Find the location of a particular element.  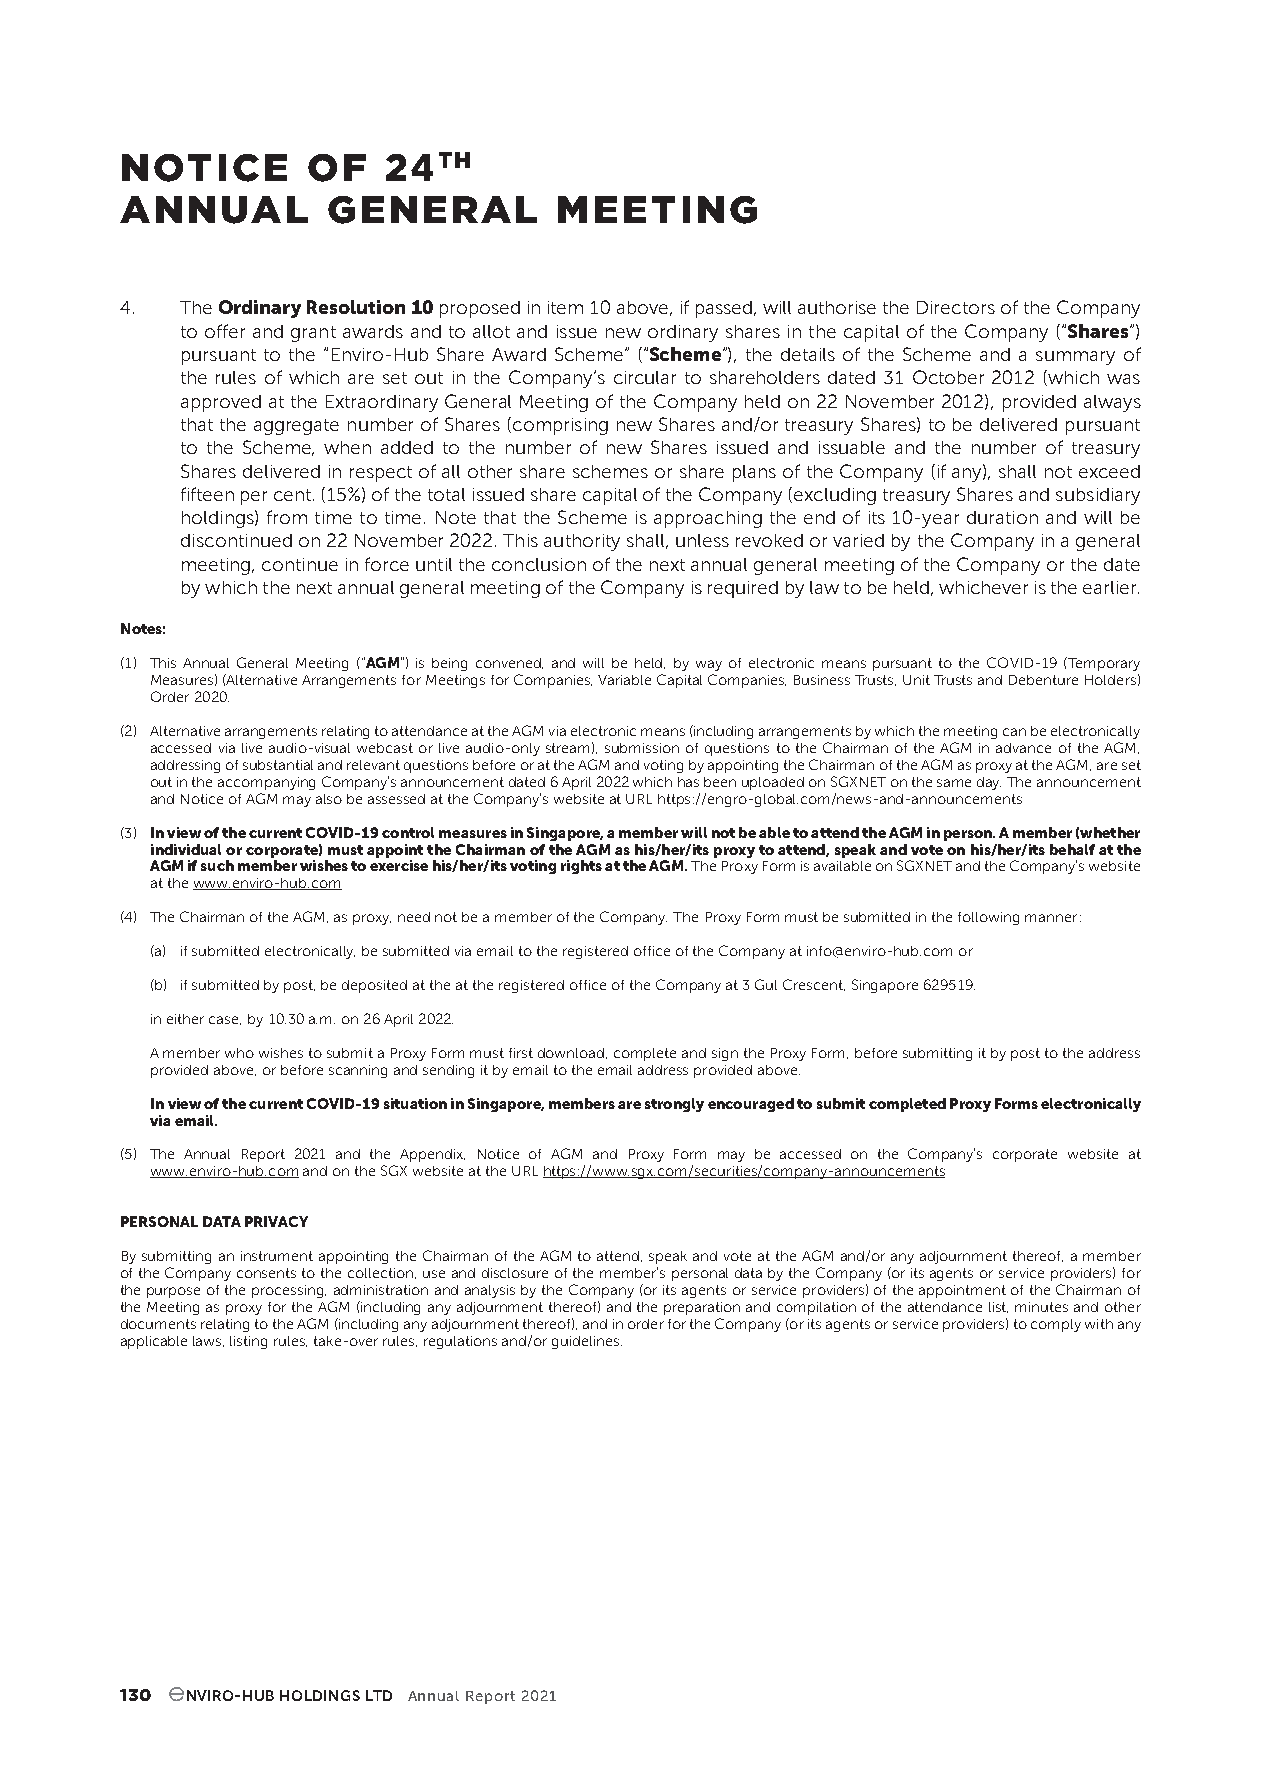

following is located at coordinates (988, 918).
